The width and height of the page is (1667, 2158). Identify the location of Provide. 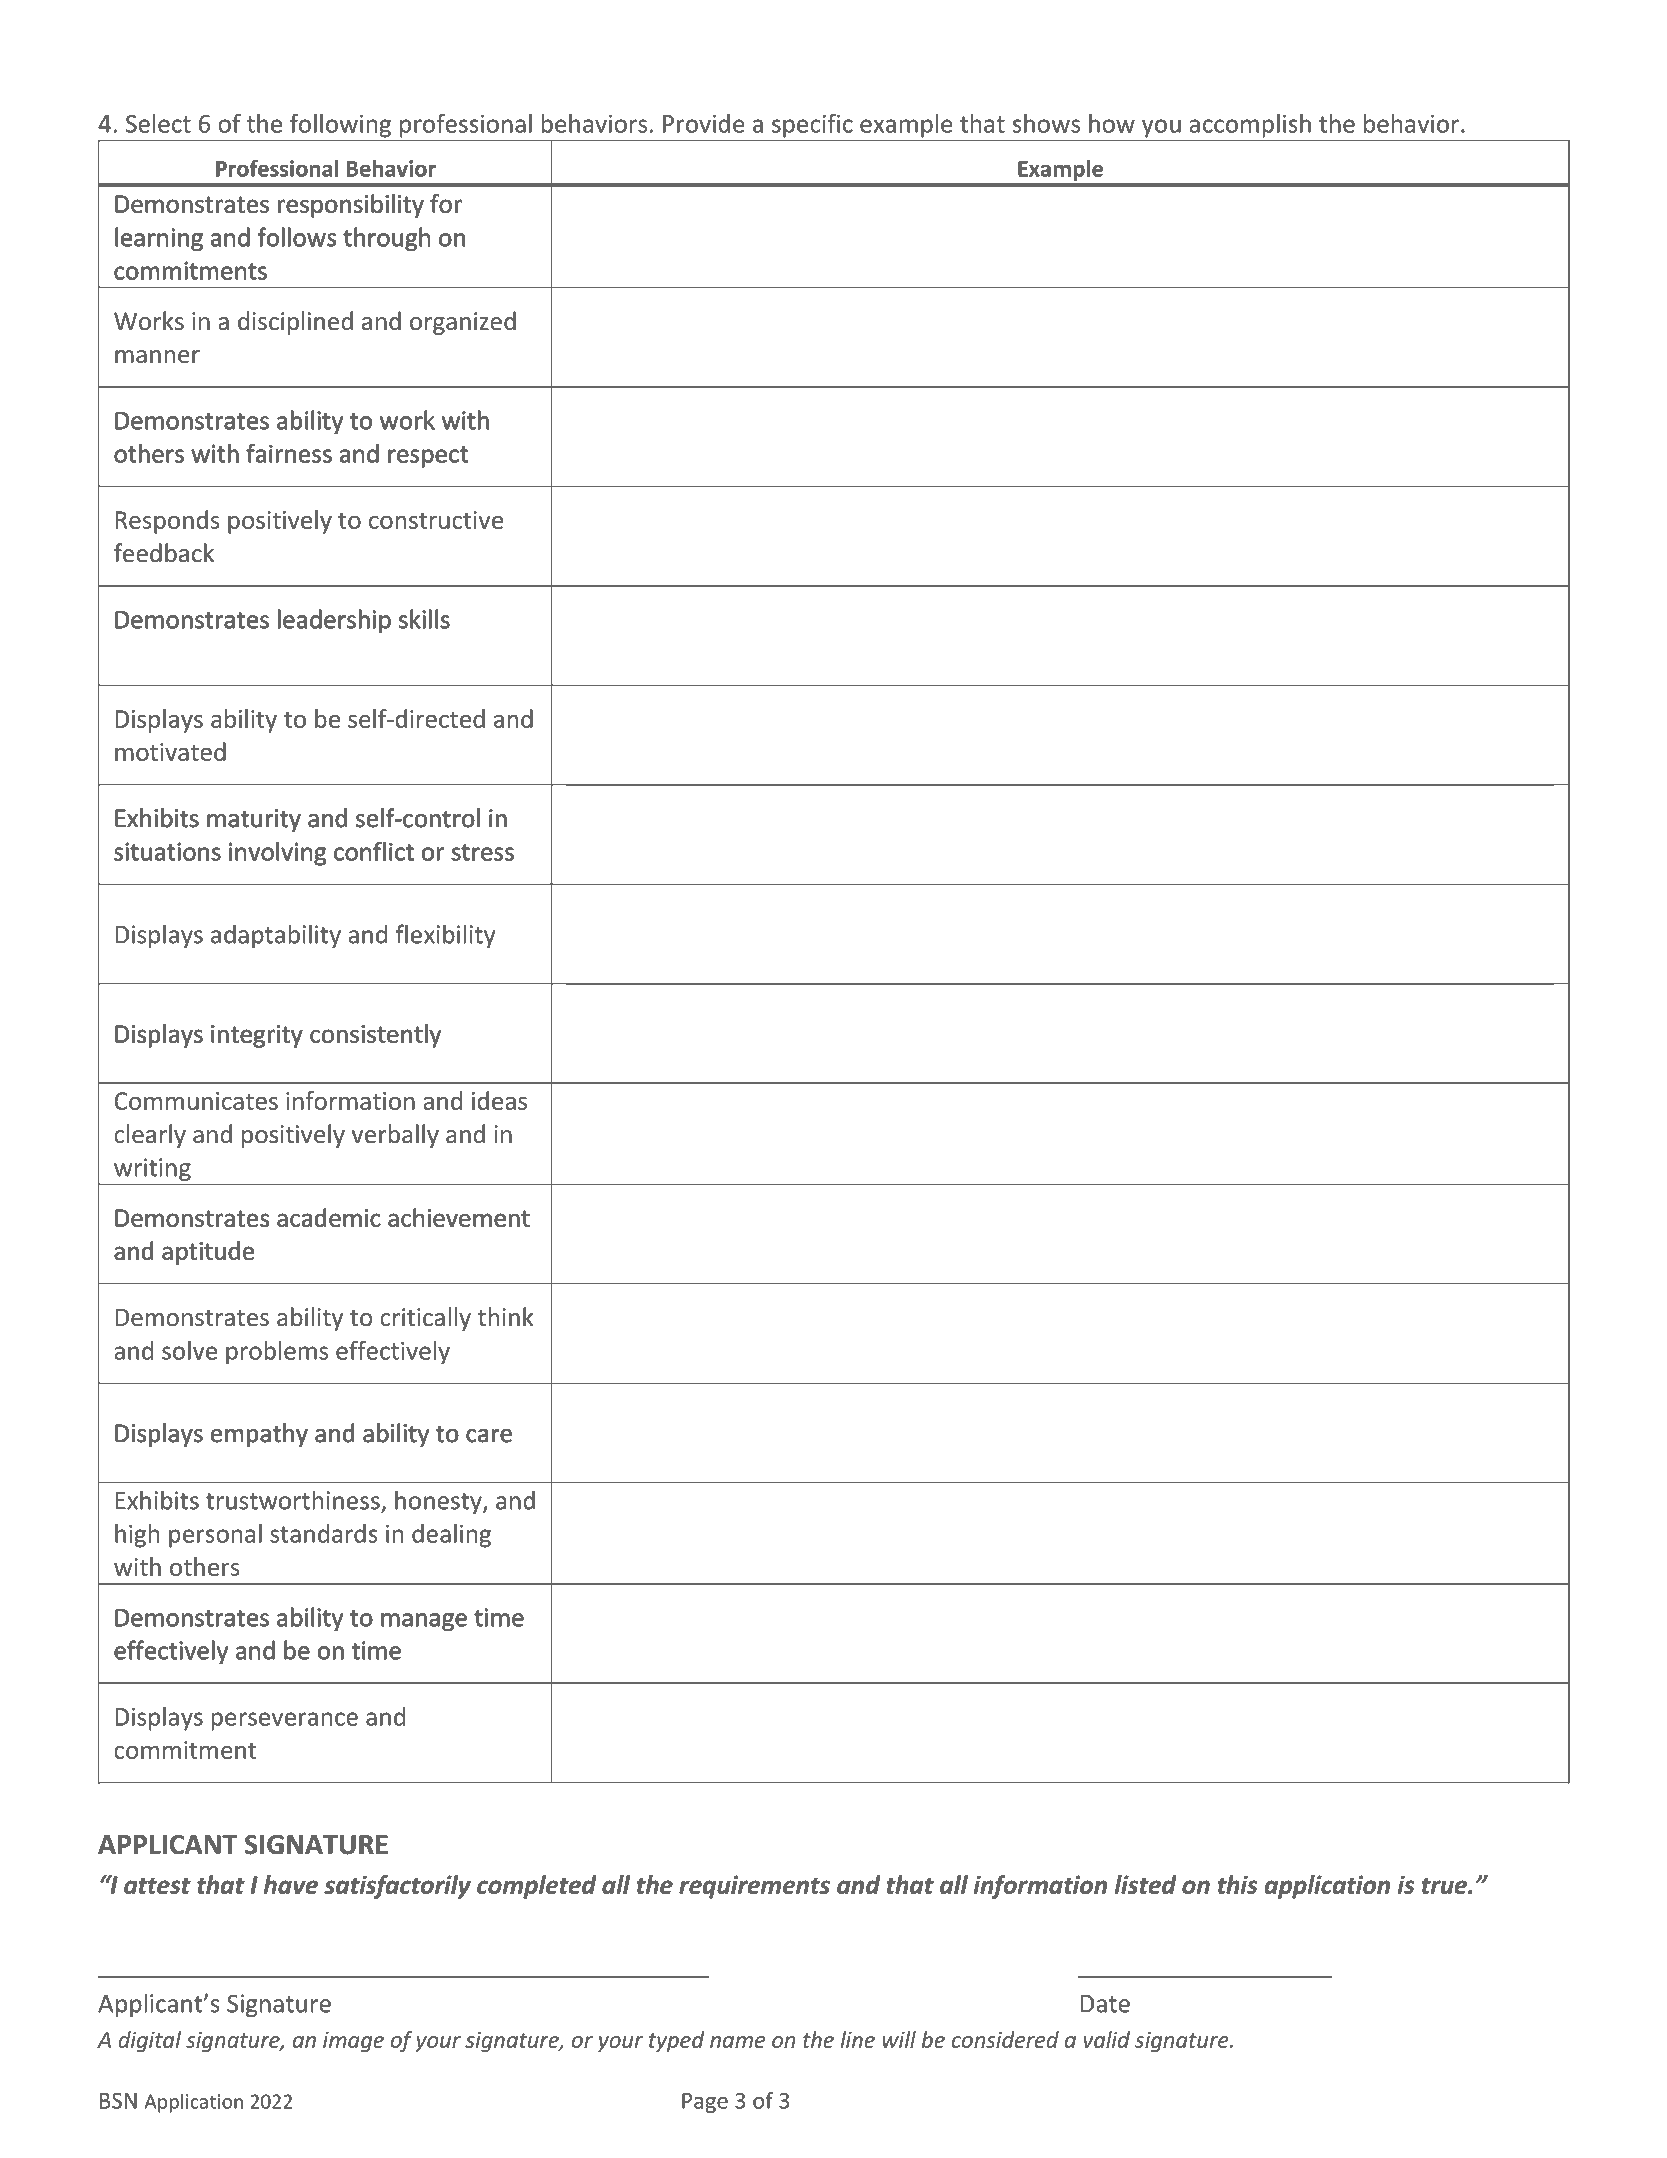
(704, 123).
